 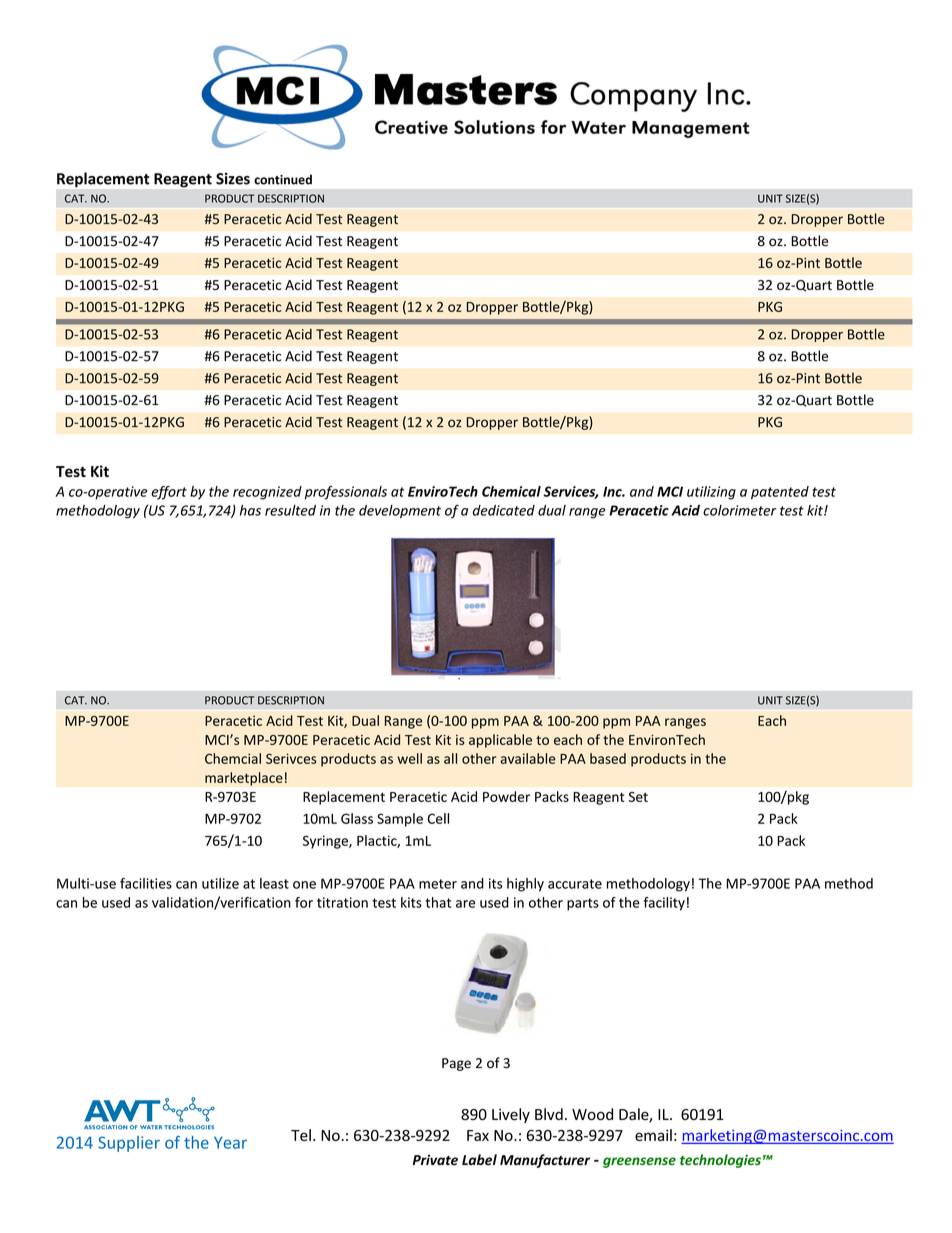 I want to click on utilizing, so click(x=711, y=493).
